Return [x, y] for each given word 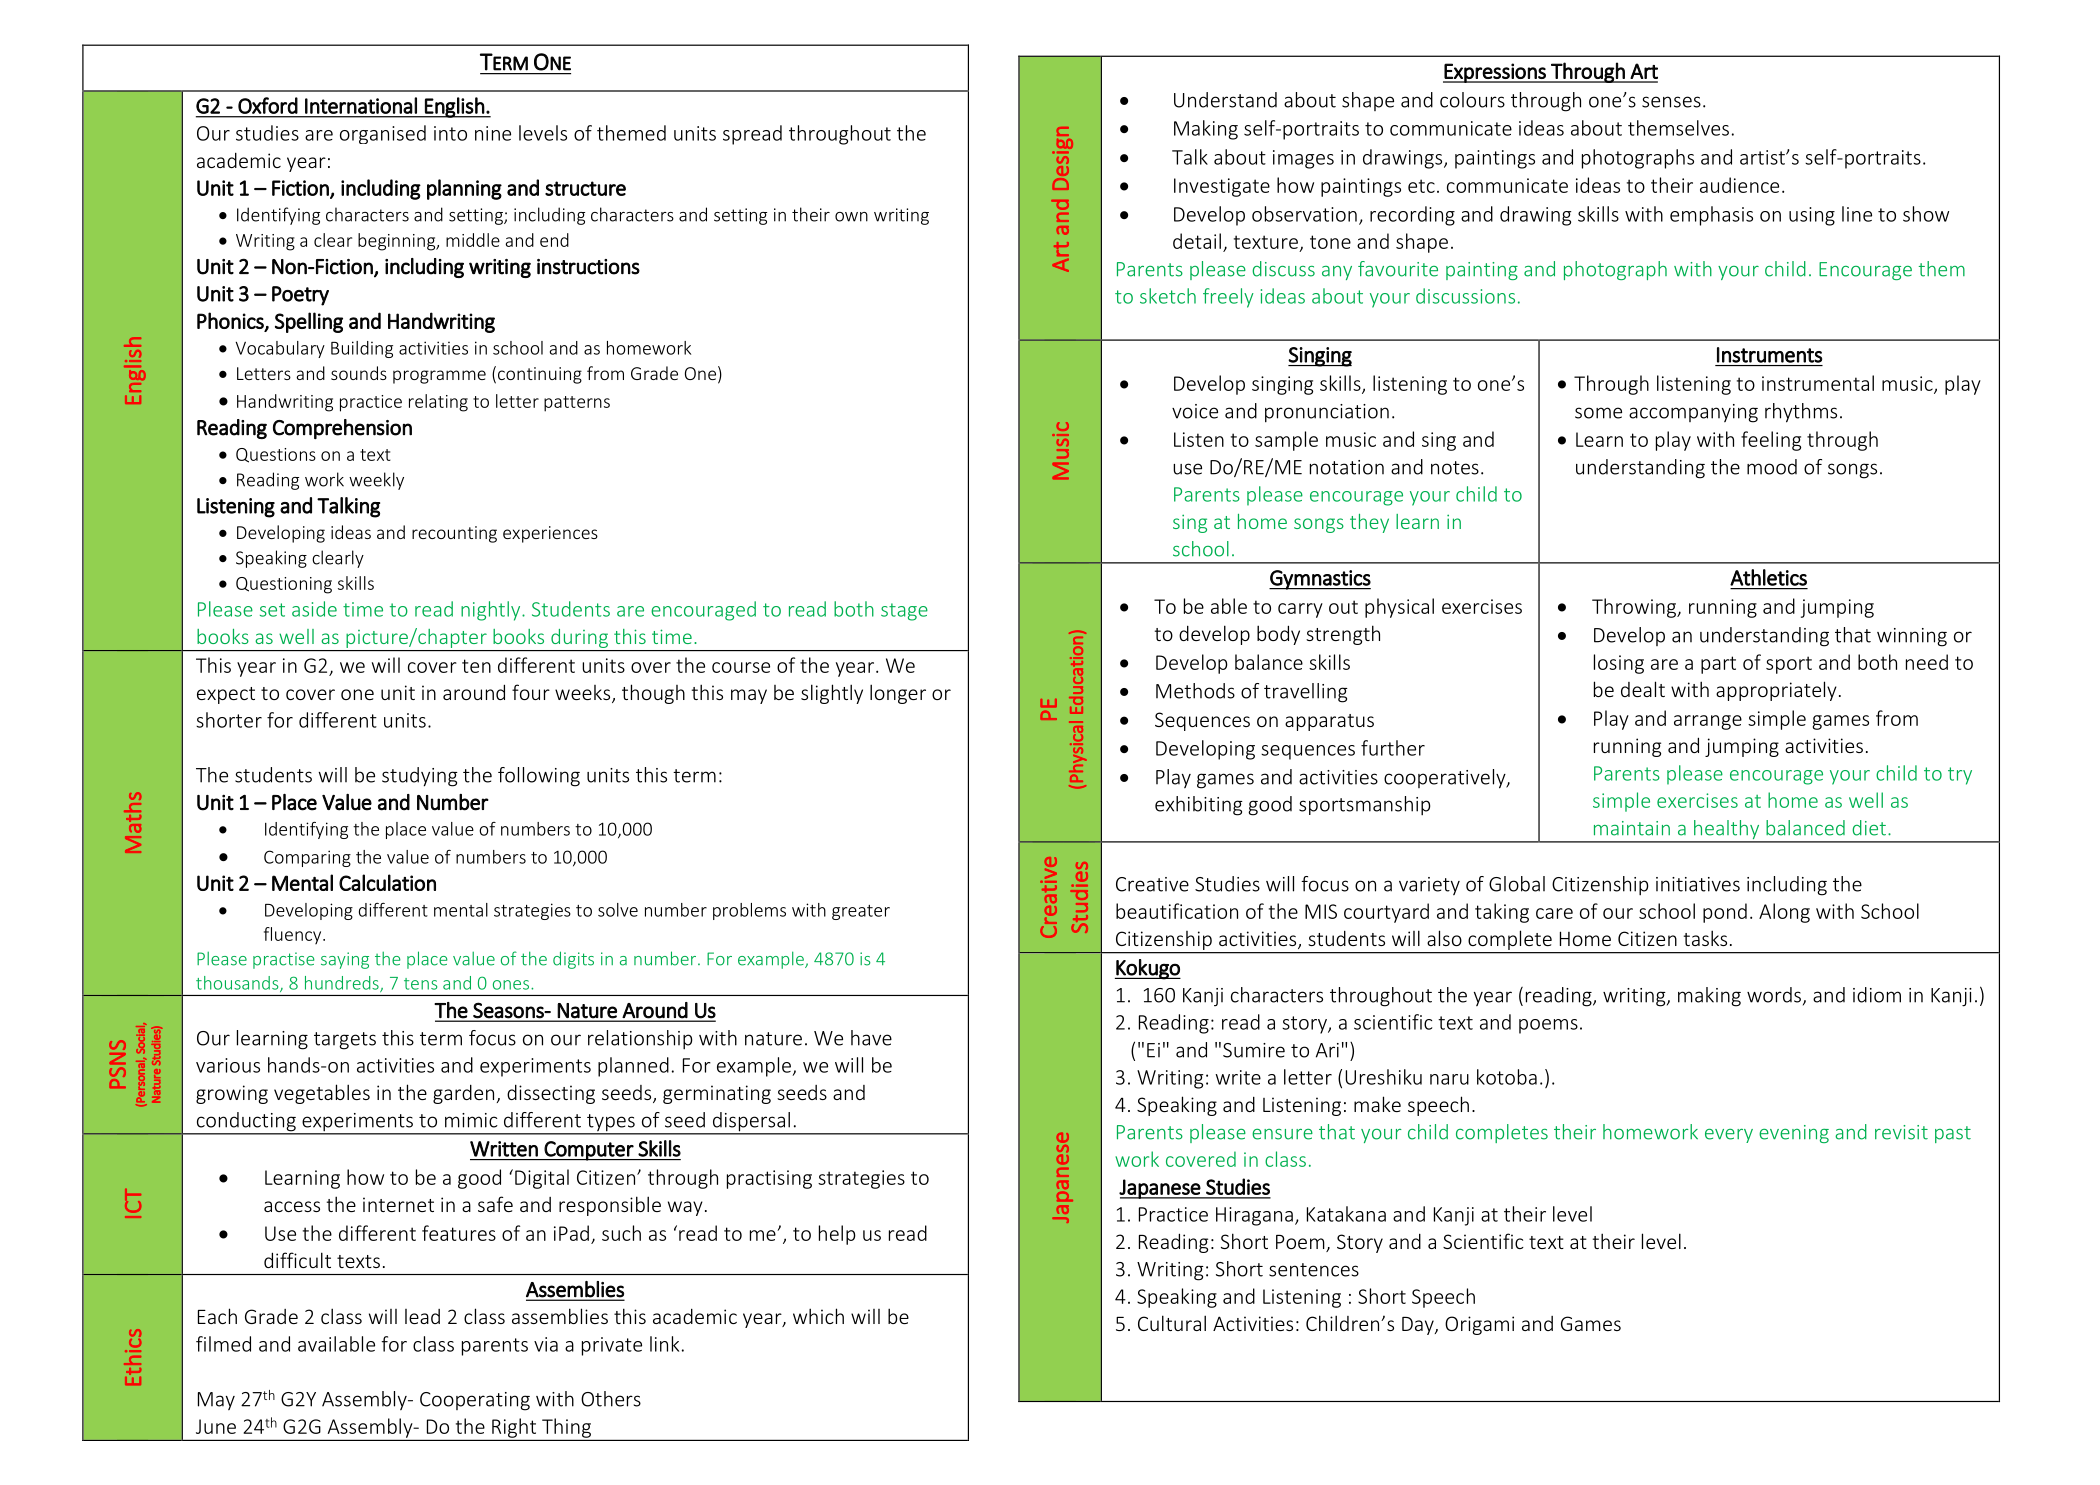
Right [514, 1429]
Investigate [1222, 187]
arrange [1708, 722]
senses [1671, 102]
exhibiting [1199, 806]
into [450, 133]
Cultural [1172, 1323]
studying [420, 777]
